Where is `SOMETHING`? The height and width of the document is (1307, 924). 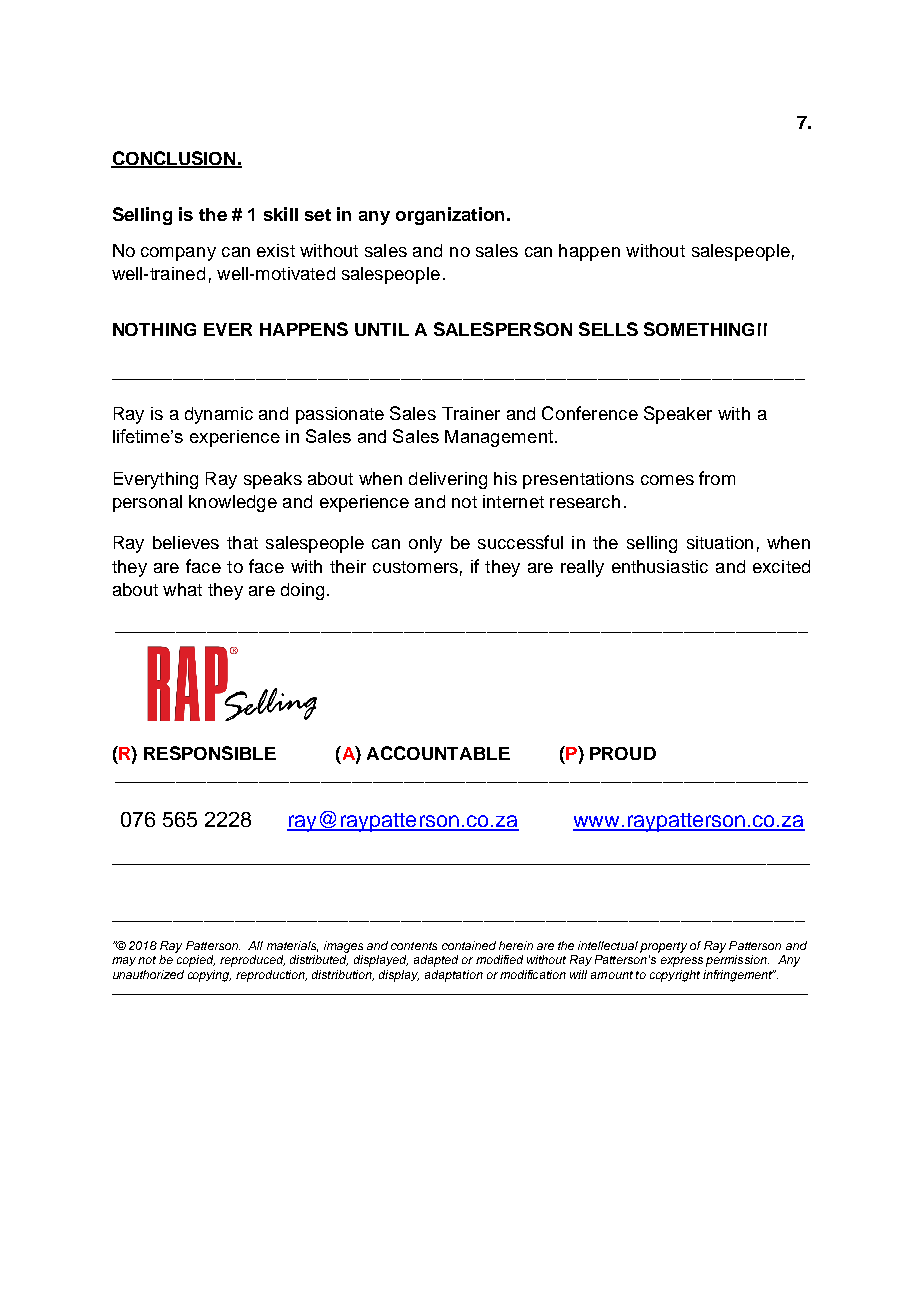
SOMETHING is located at coordinates (699, 329).
